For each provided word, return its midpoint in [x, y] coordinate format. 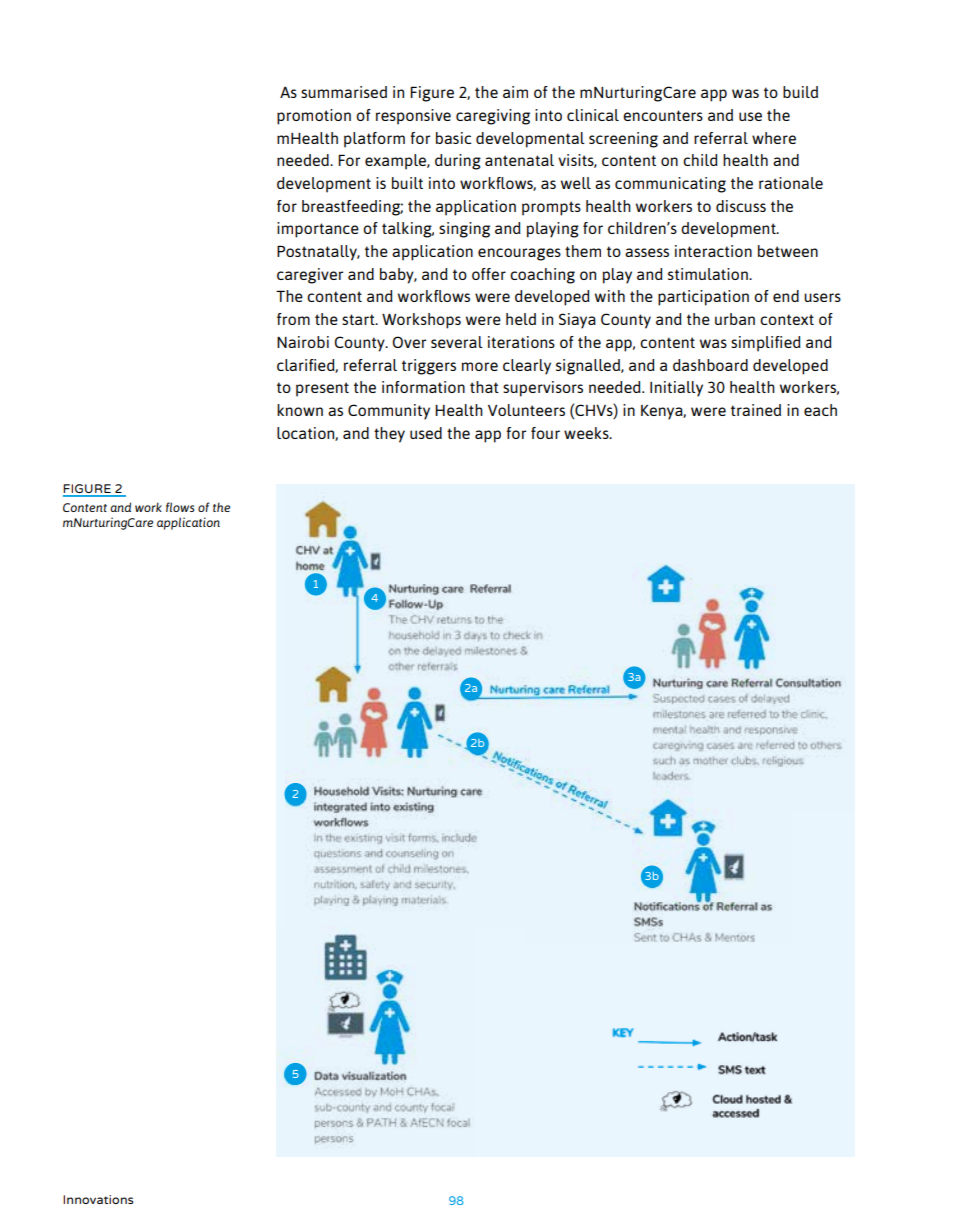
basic [453, 138]
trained [756, 410]
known [300, 410]
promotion [314, 117]
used [426, 433]
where [774, 138]
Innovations [98, 1199]
